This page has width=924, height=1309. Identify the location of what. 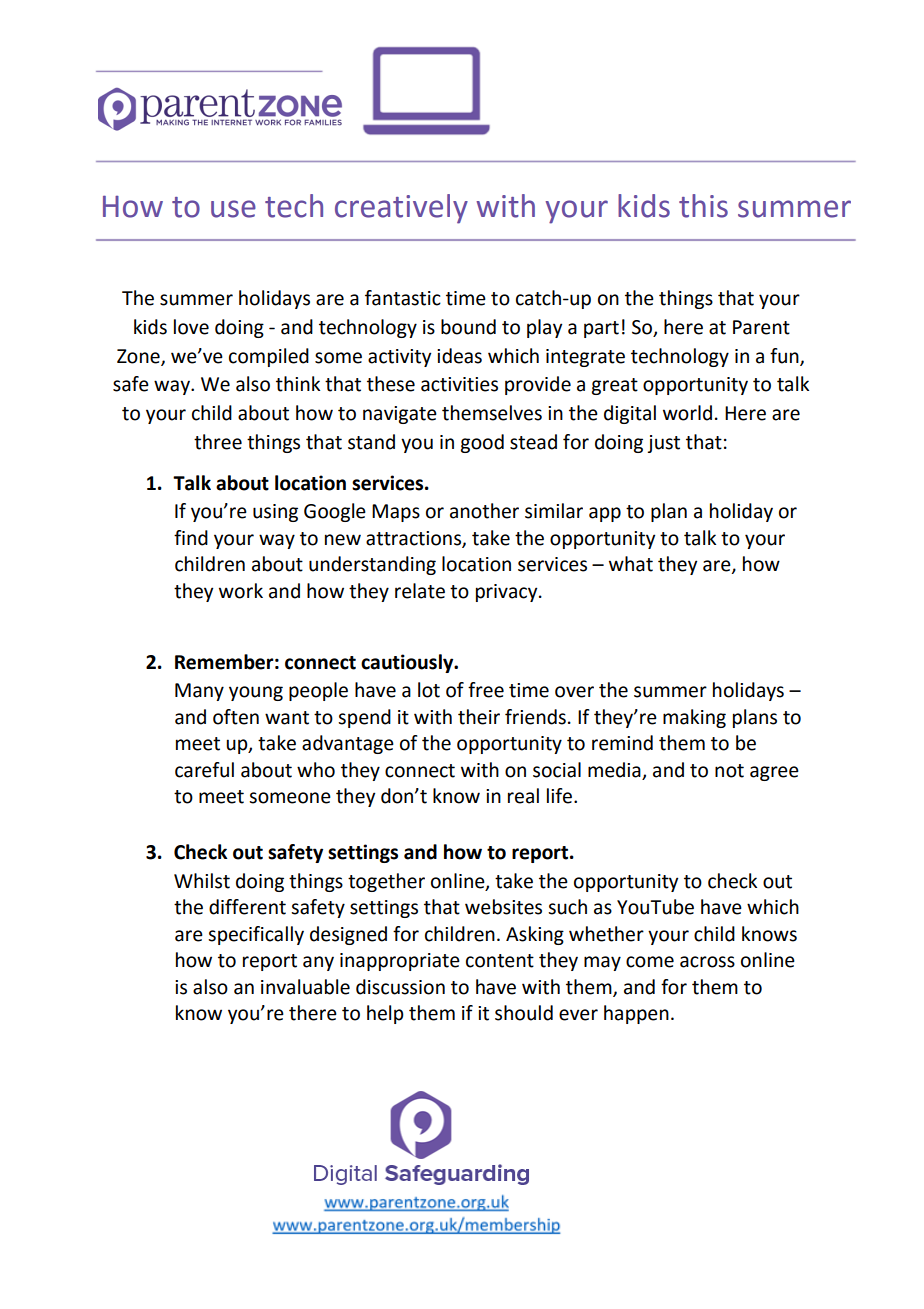
(631, 564).
